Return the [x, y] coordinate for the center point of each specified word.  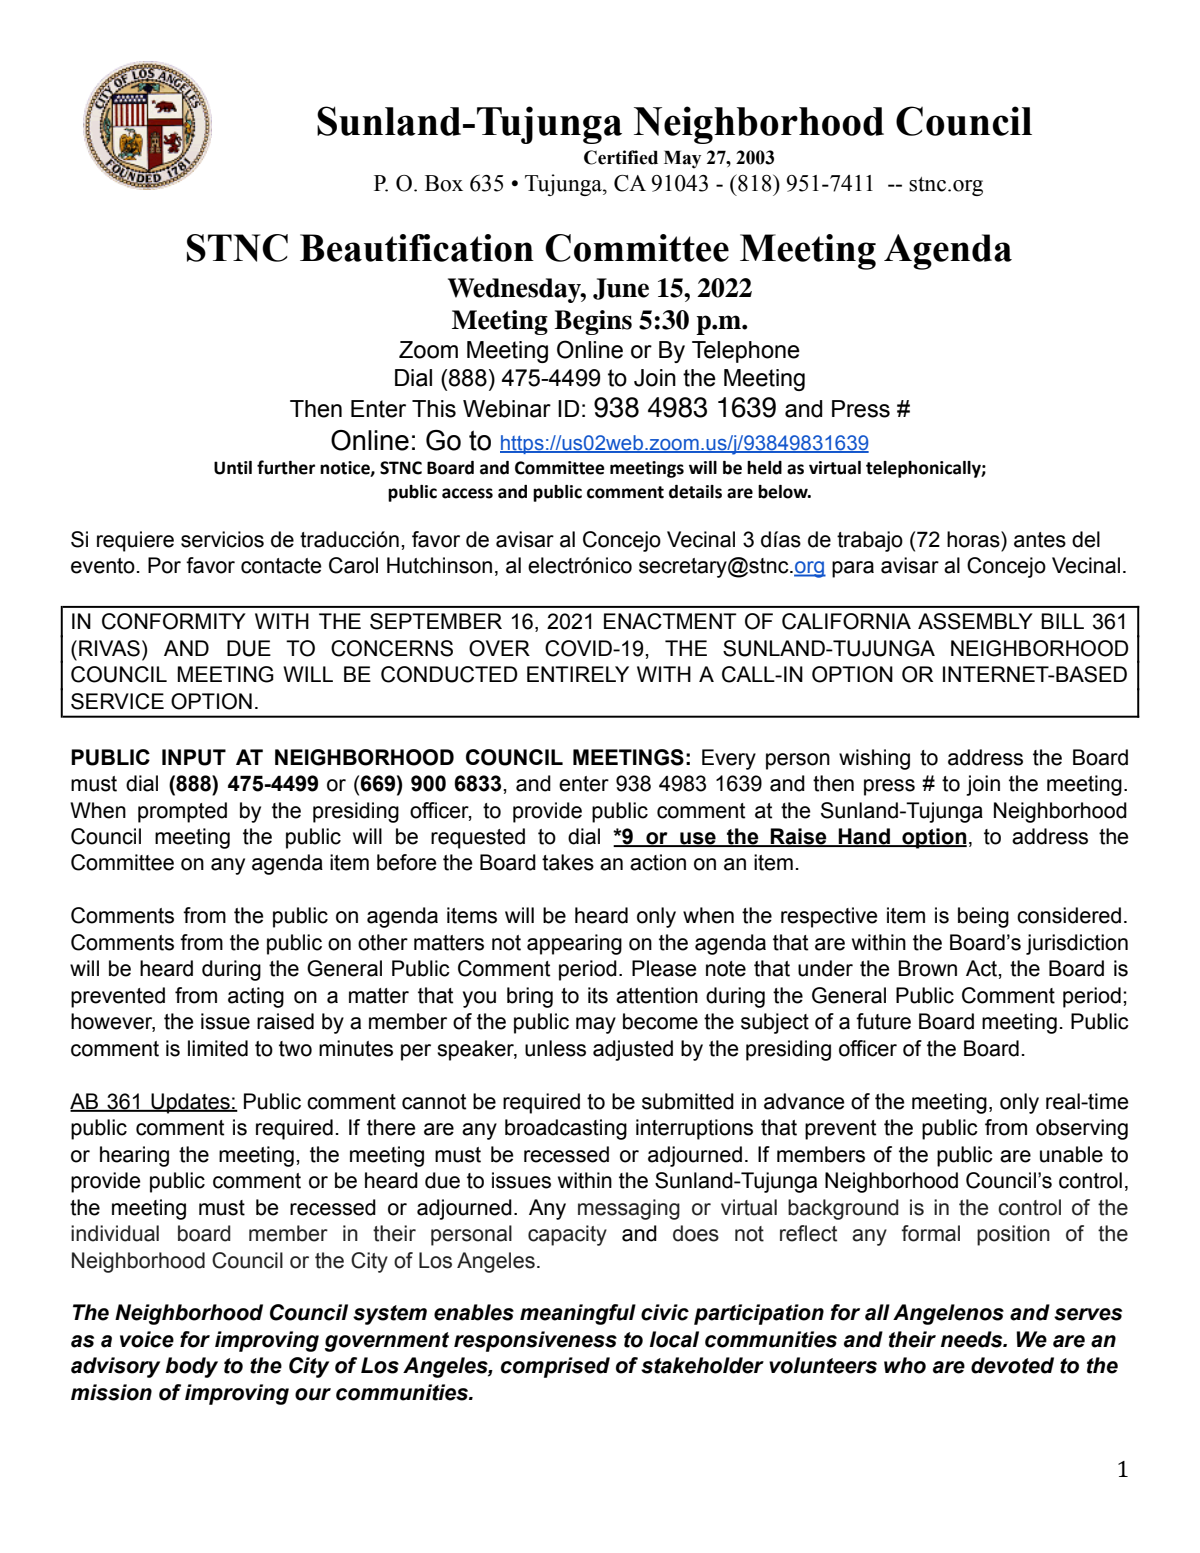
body [191, 1367]
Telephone [746, 352]
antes [1040, 540]
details [695, 492]
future [883, 1021]
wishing [874, 759]
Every [729, 759]
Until [233, 468]
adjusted [633, 1050]
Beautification [417, 248]
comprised [555, 1367]
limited [218, 1048]
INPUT [194, 757]
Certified [621, 157]
